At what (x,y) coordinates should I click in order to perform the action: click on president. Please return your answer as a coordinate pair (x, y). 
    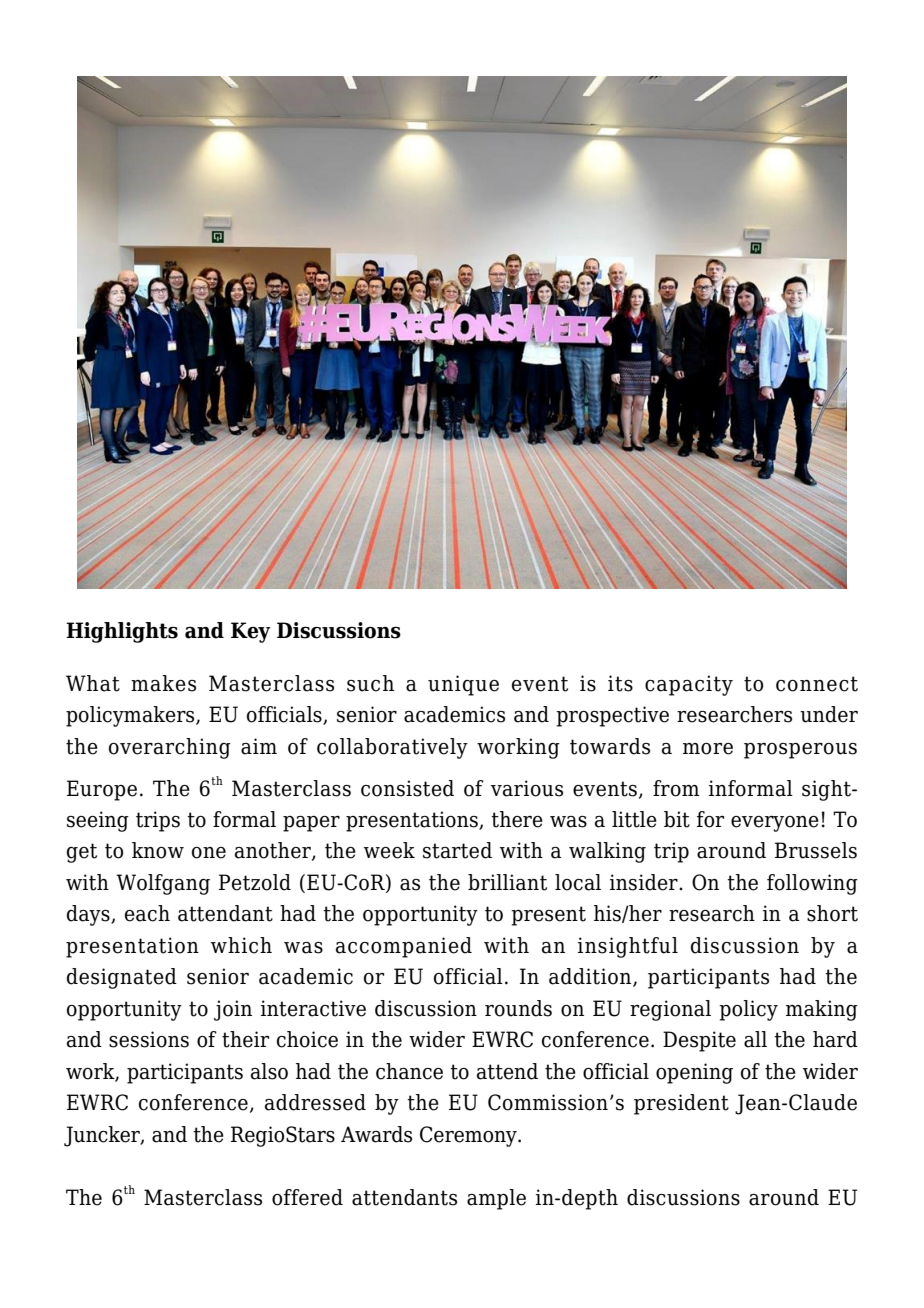
    Looking at the image, I should click on (681, 1104).
